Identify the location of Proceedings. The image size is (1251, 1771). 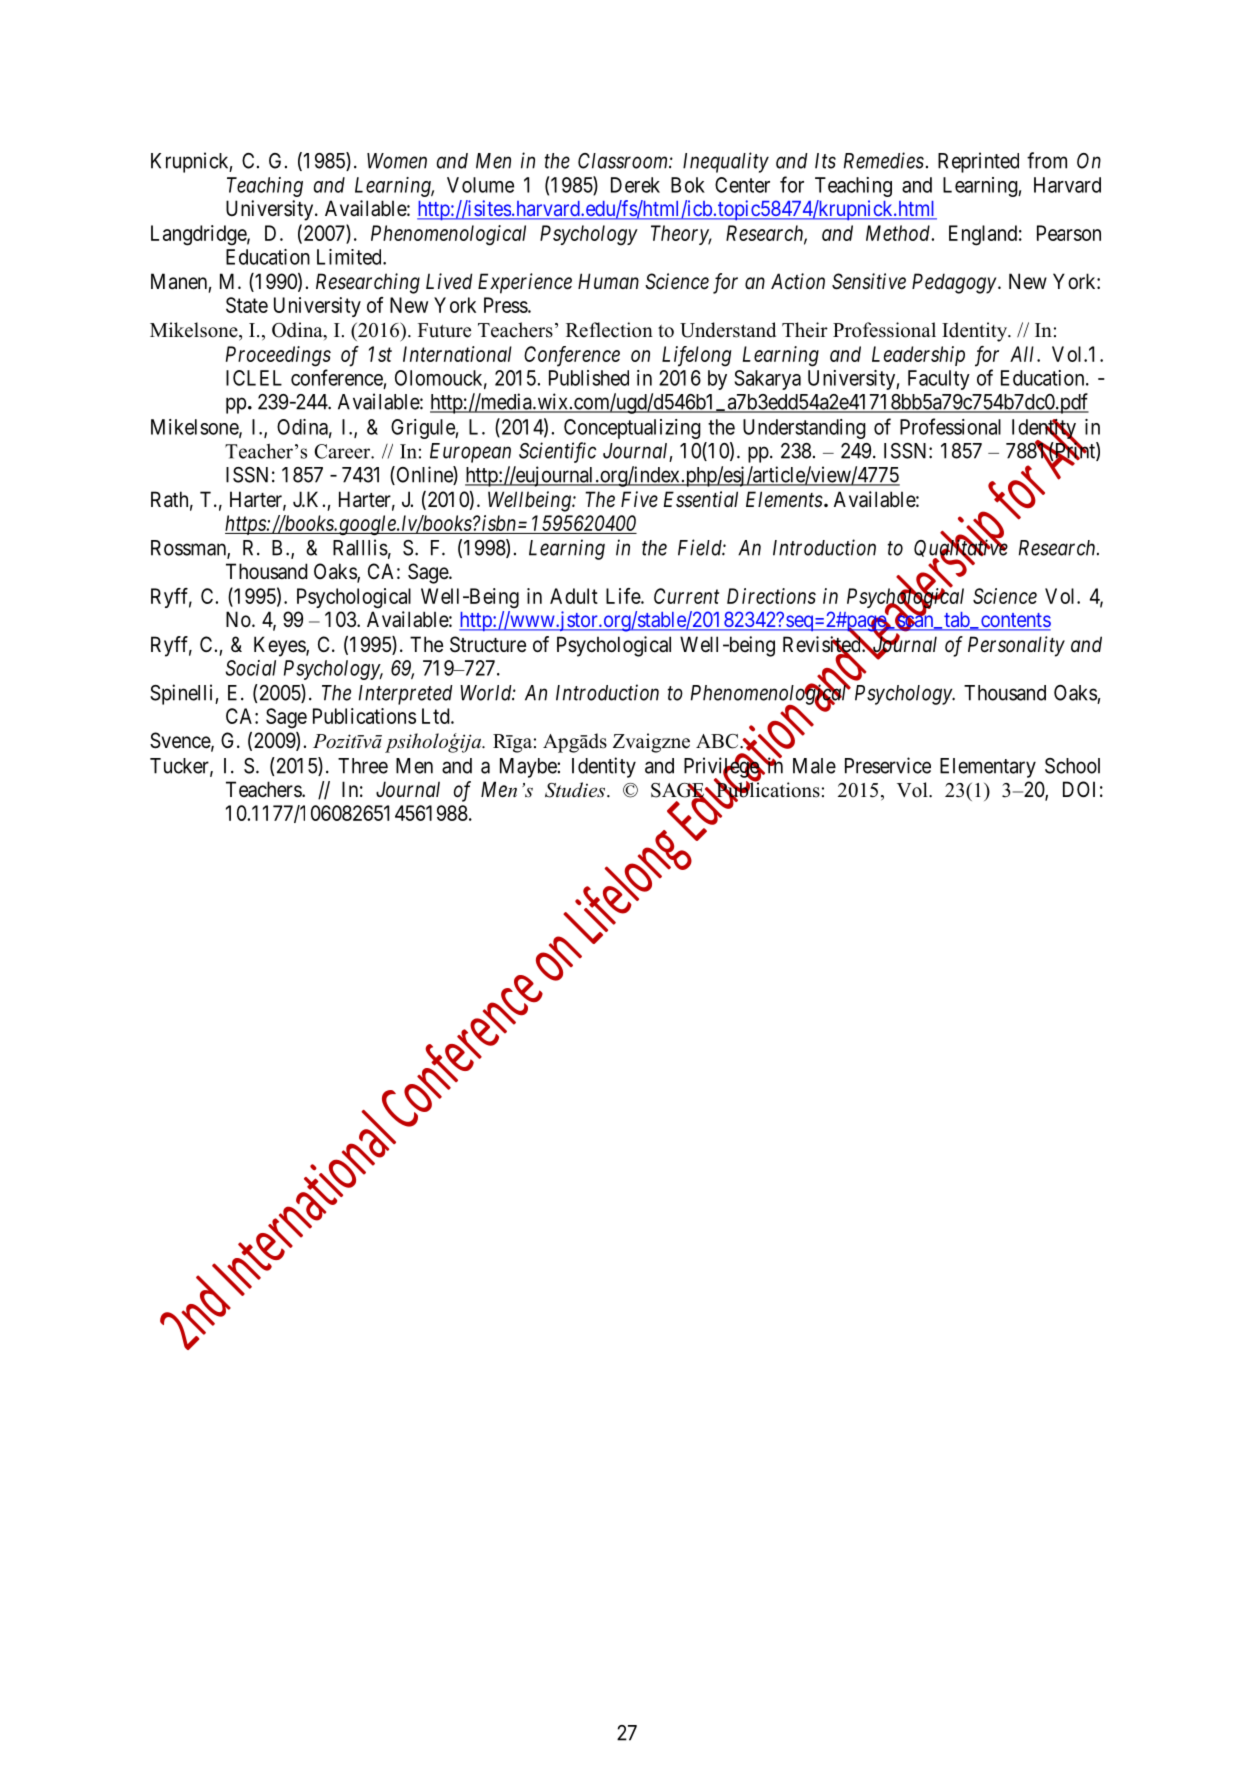
(278, 356).
